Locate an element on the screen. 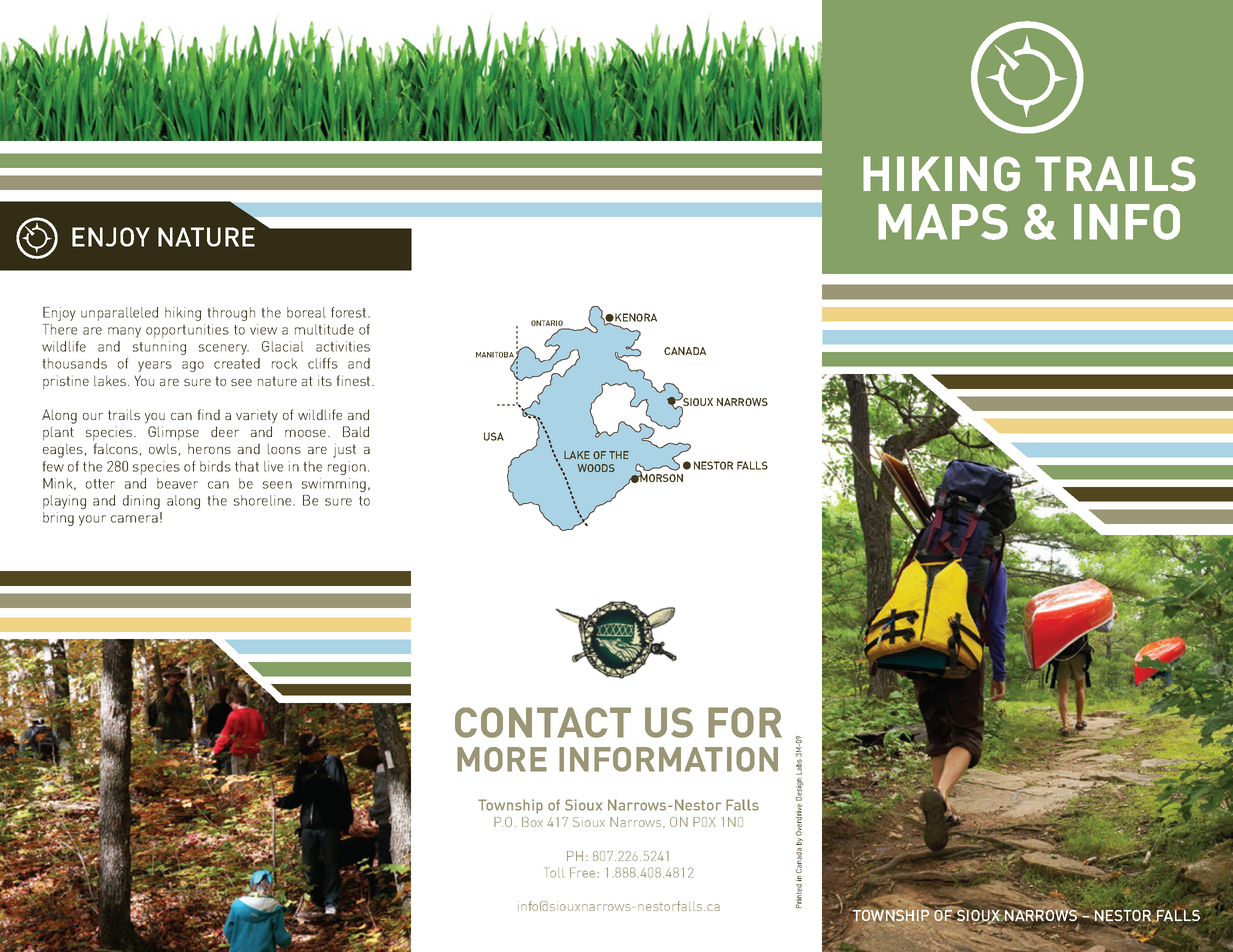 The width and height of the screenshot is (1233, 952). region is located at coordinates (347, 468).
